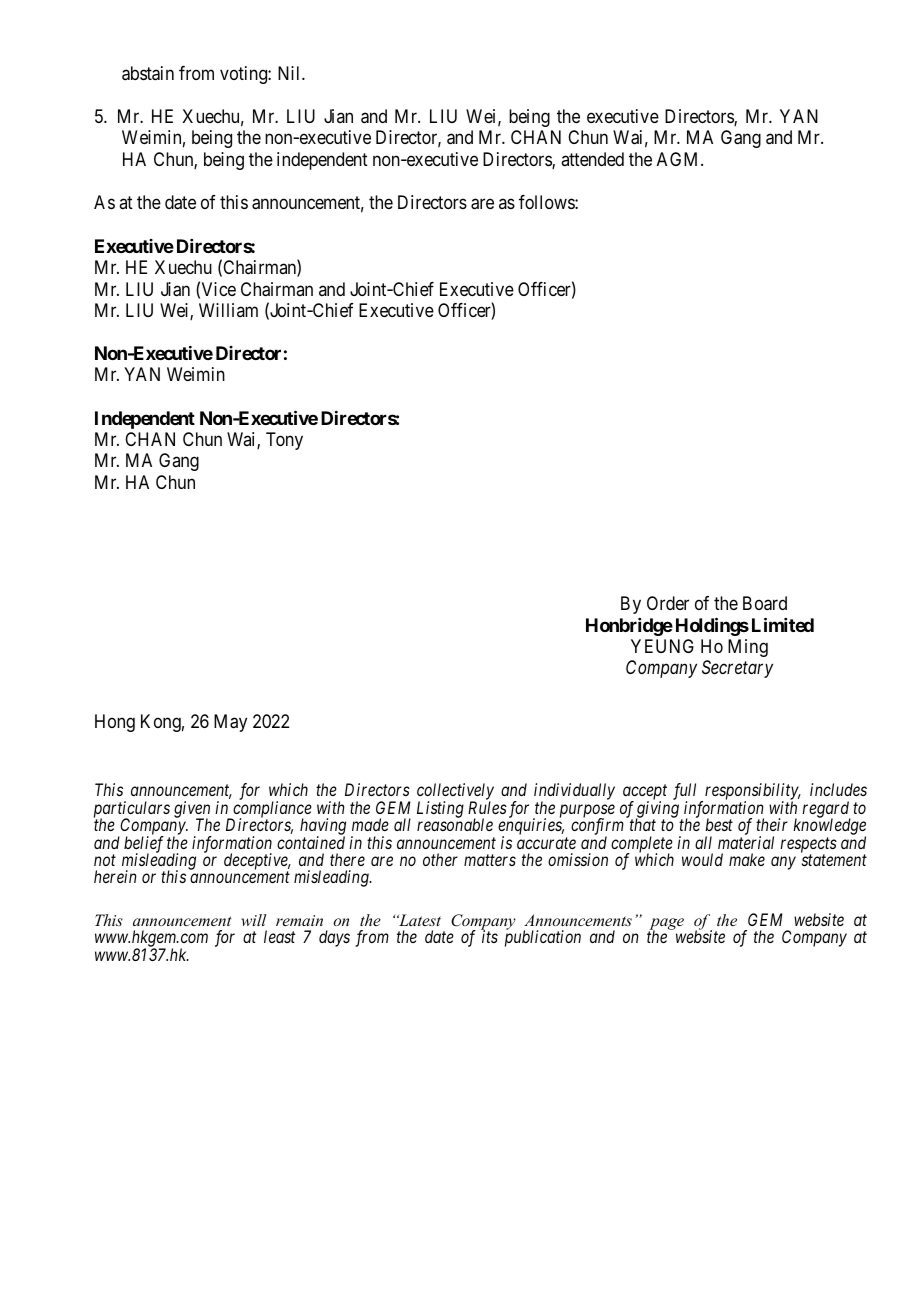 The width and height of the screenshot is (924, 1309). What do you see at coordinates (666, 925) in the screenshot?
I see `page` at bounding box center [666, 925].
